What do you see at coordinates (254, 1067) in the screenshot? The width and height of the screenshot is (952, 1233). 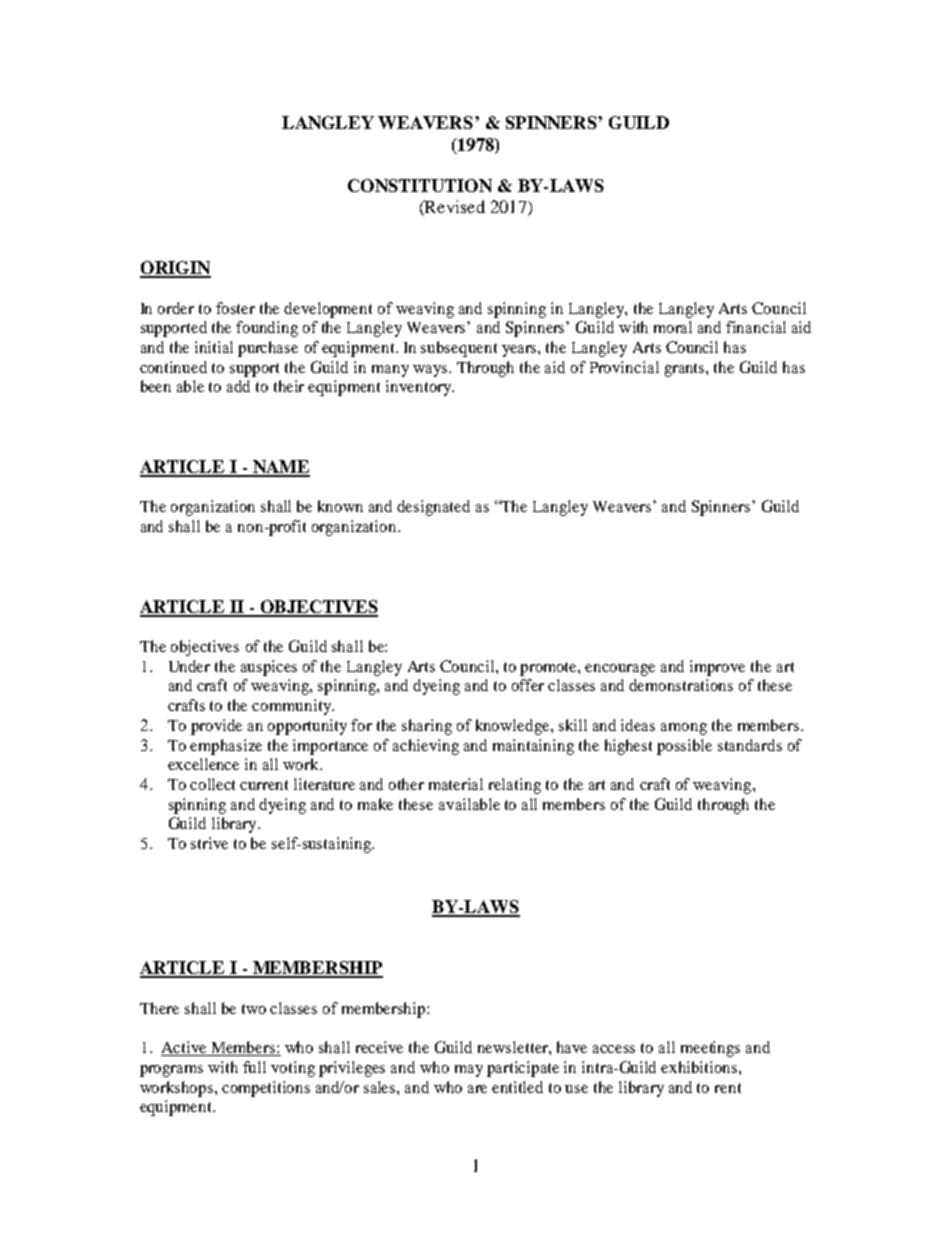 I see `full` at bounding box center [254, 1067].
